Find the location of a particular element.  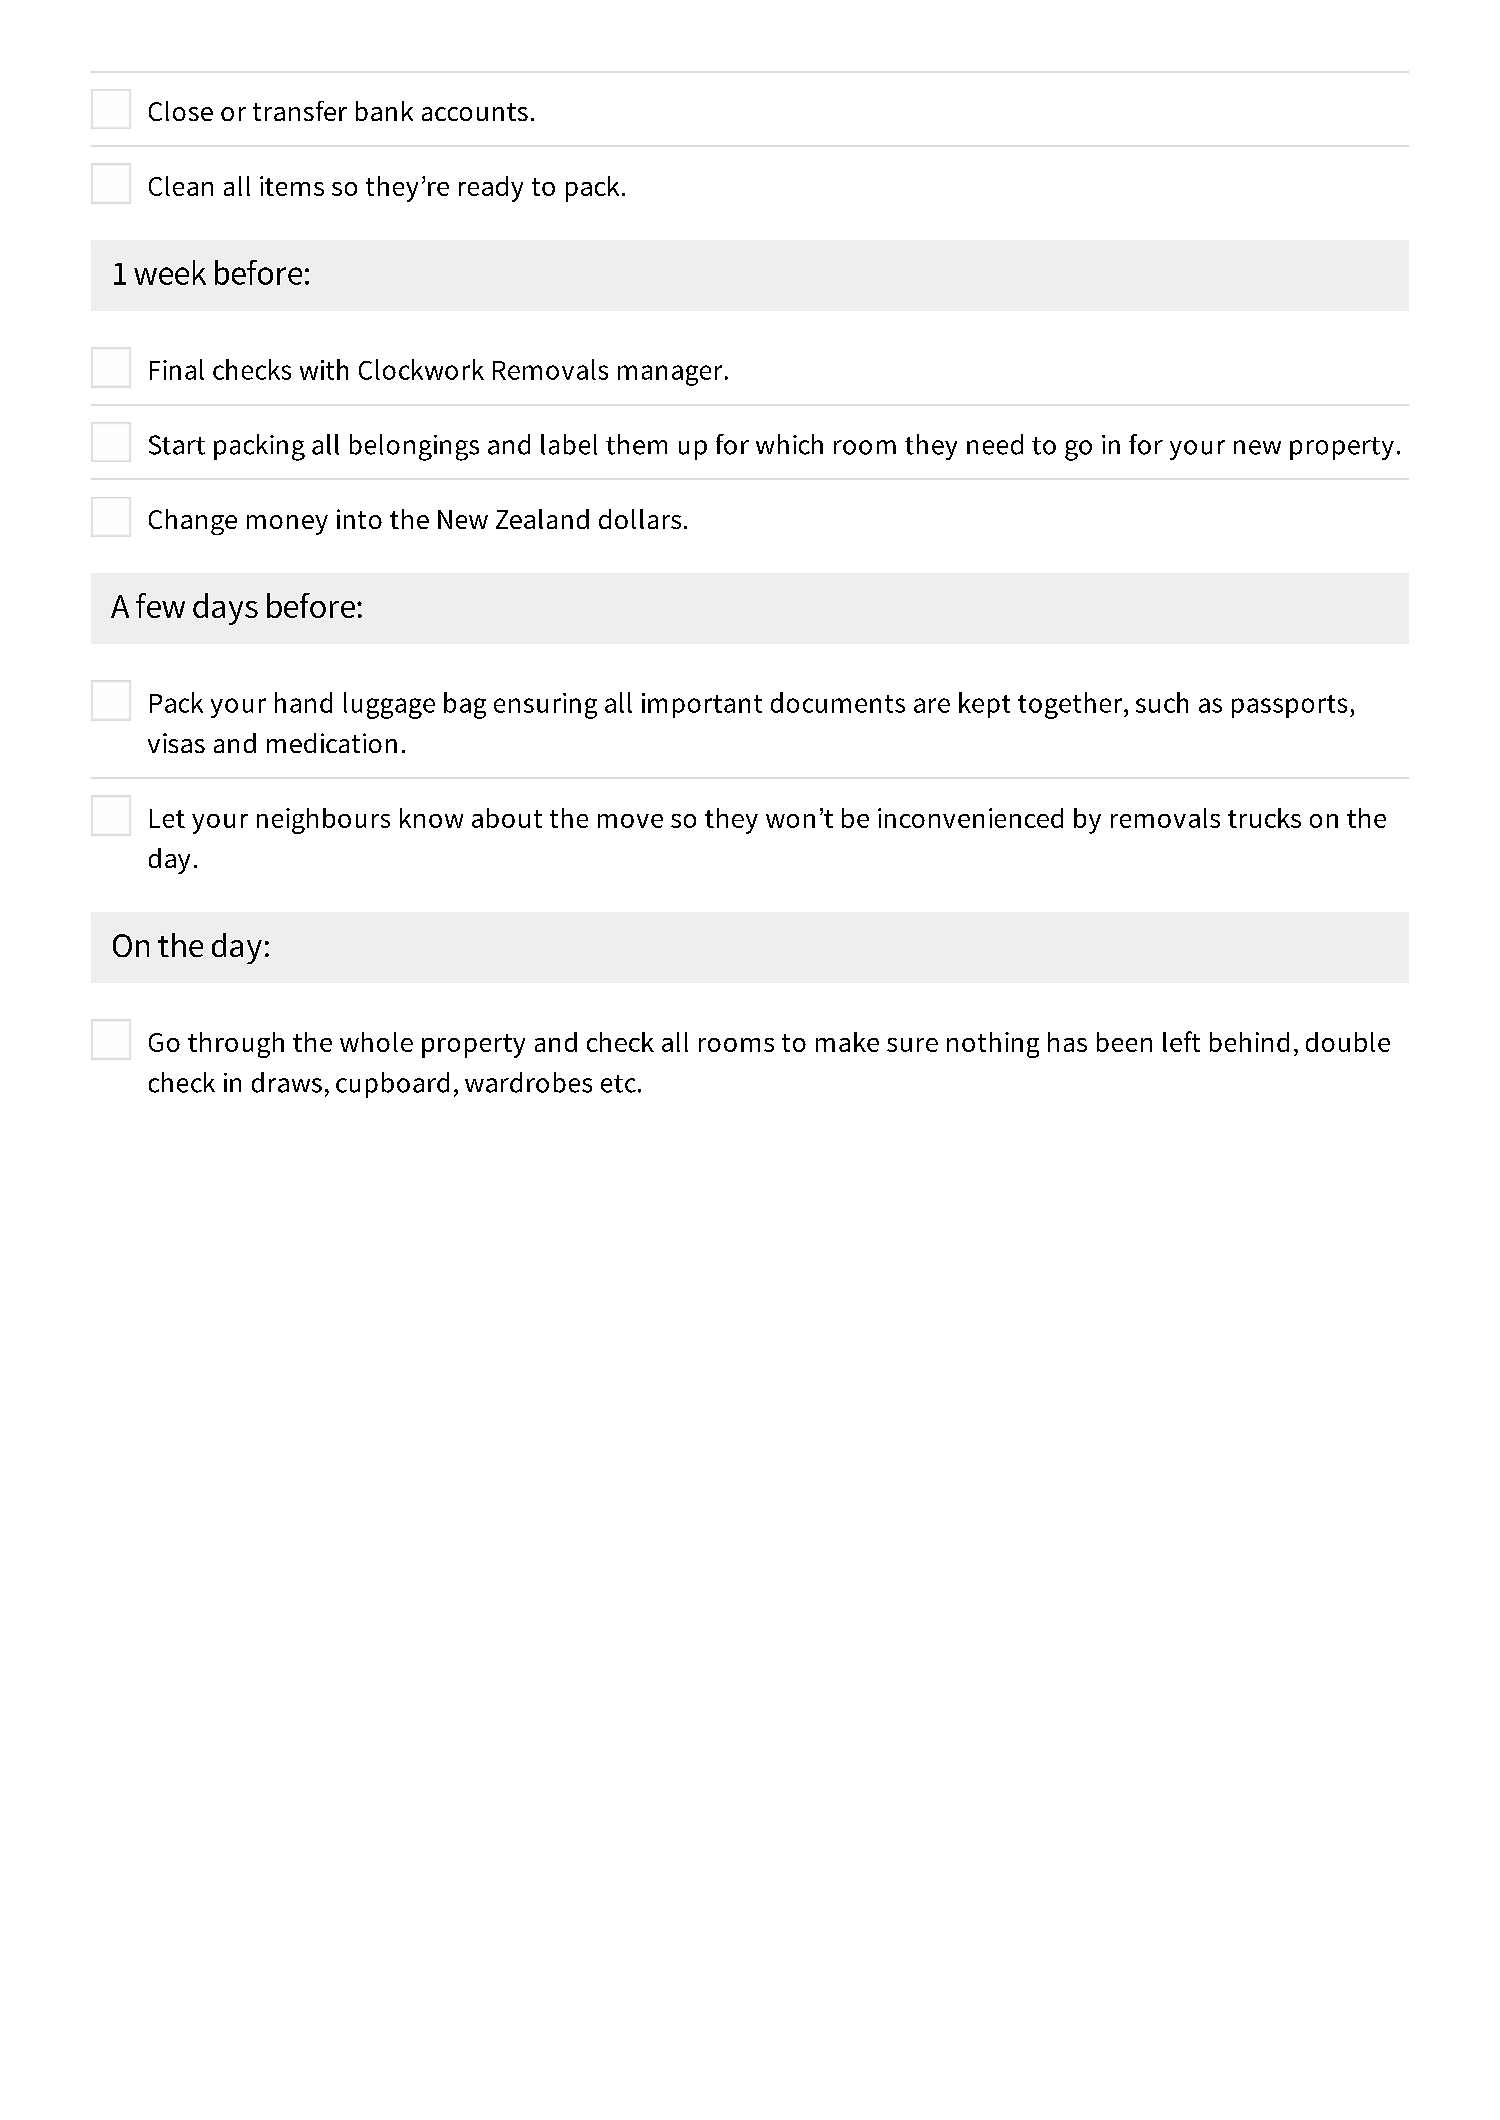

draws is located at coordinates (287, 1082).
